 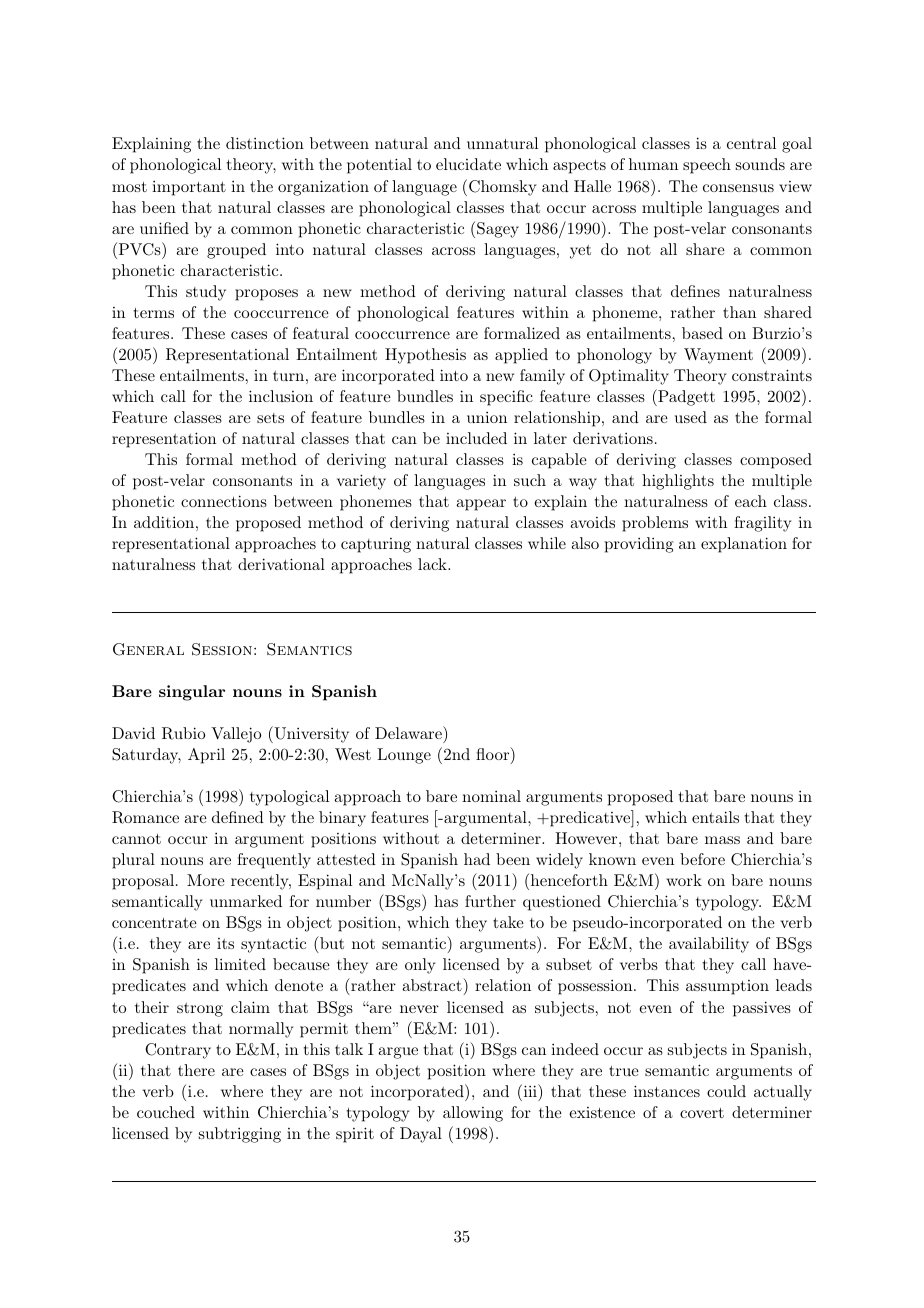 What do you see at coordinates (715, 817) in the image?
I see `entails` at bounding box center [715, 817].
